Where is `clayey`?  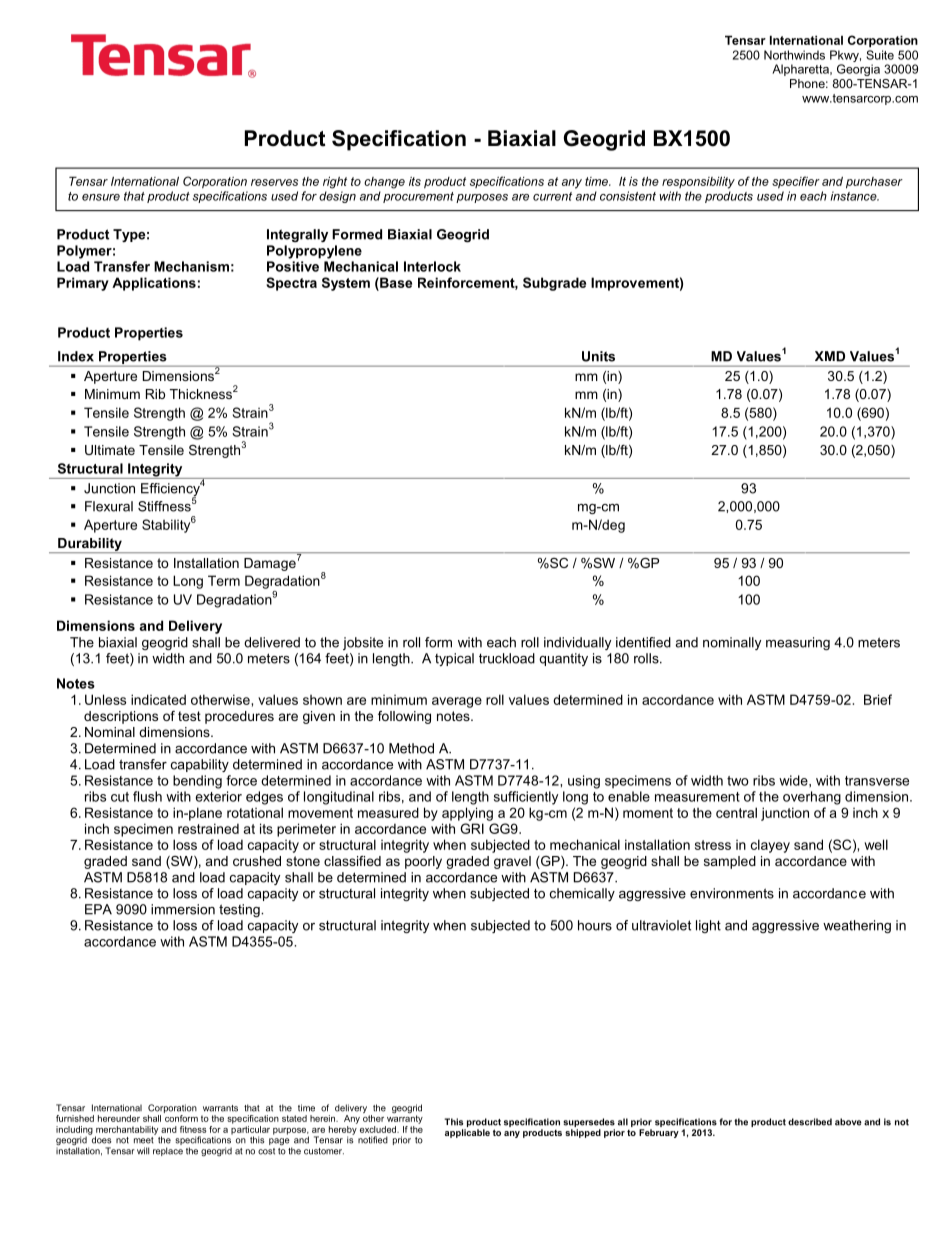 clayey is located at coordinates (770, 846).
